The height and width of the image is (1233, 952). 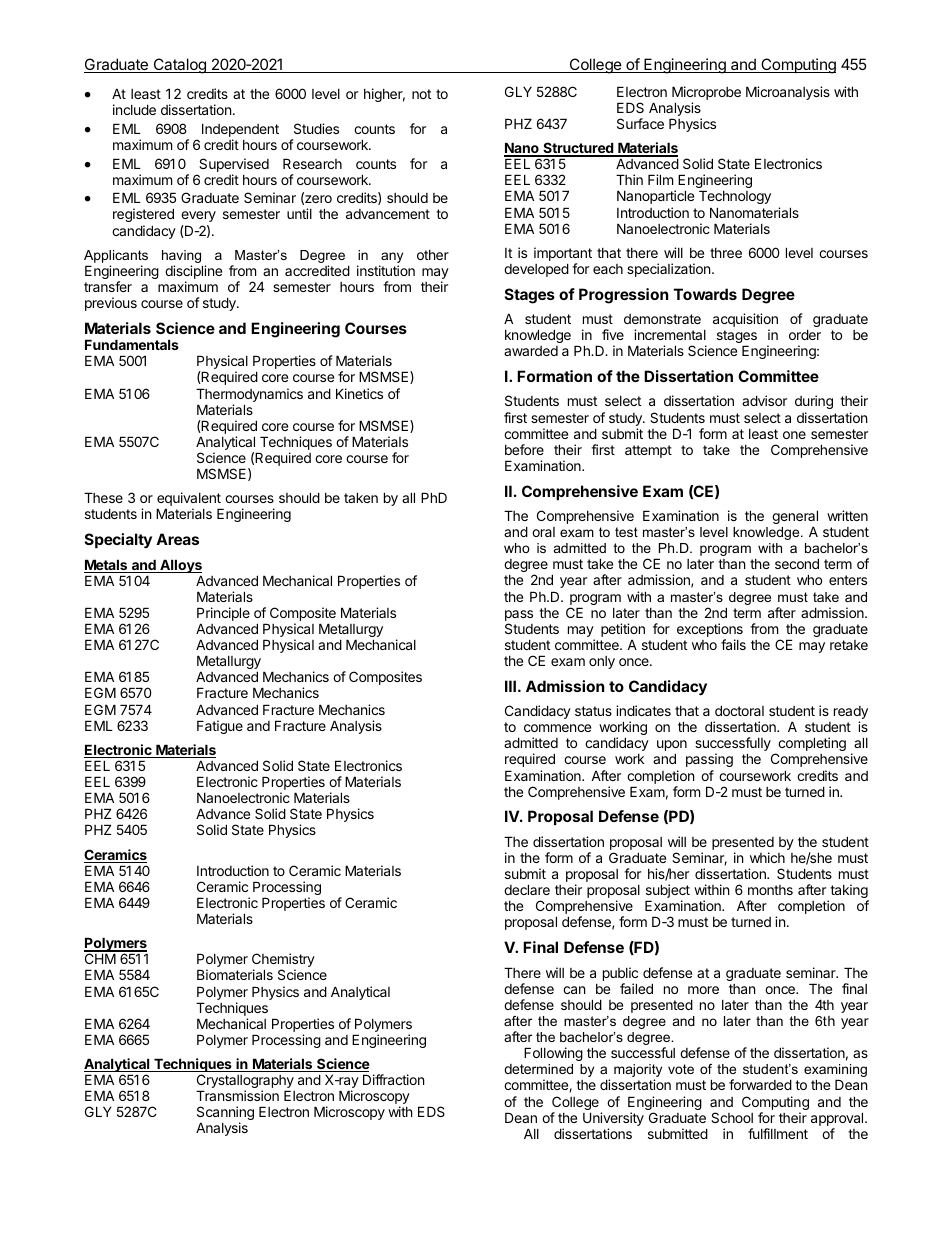 What do you see at coordinates (179, 66) in the image?
I see `Catalog` at bounding box center [179, 66].
